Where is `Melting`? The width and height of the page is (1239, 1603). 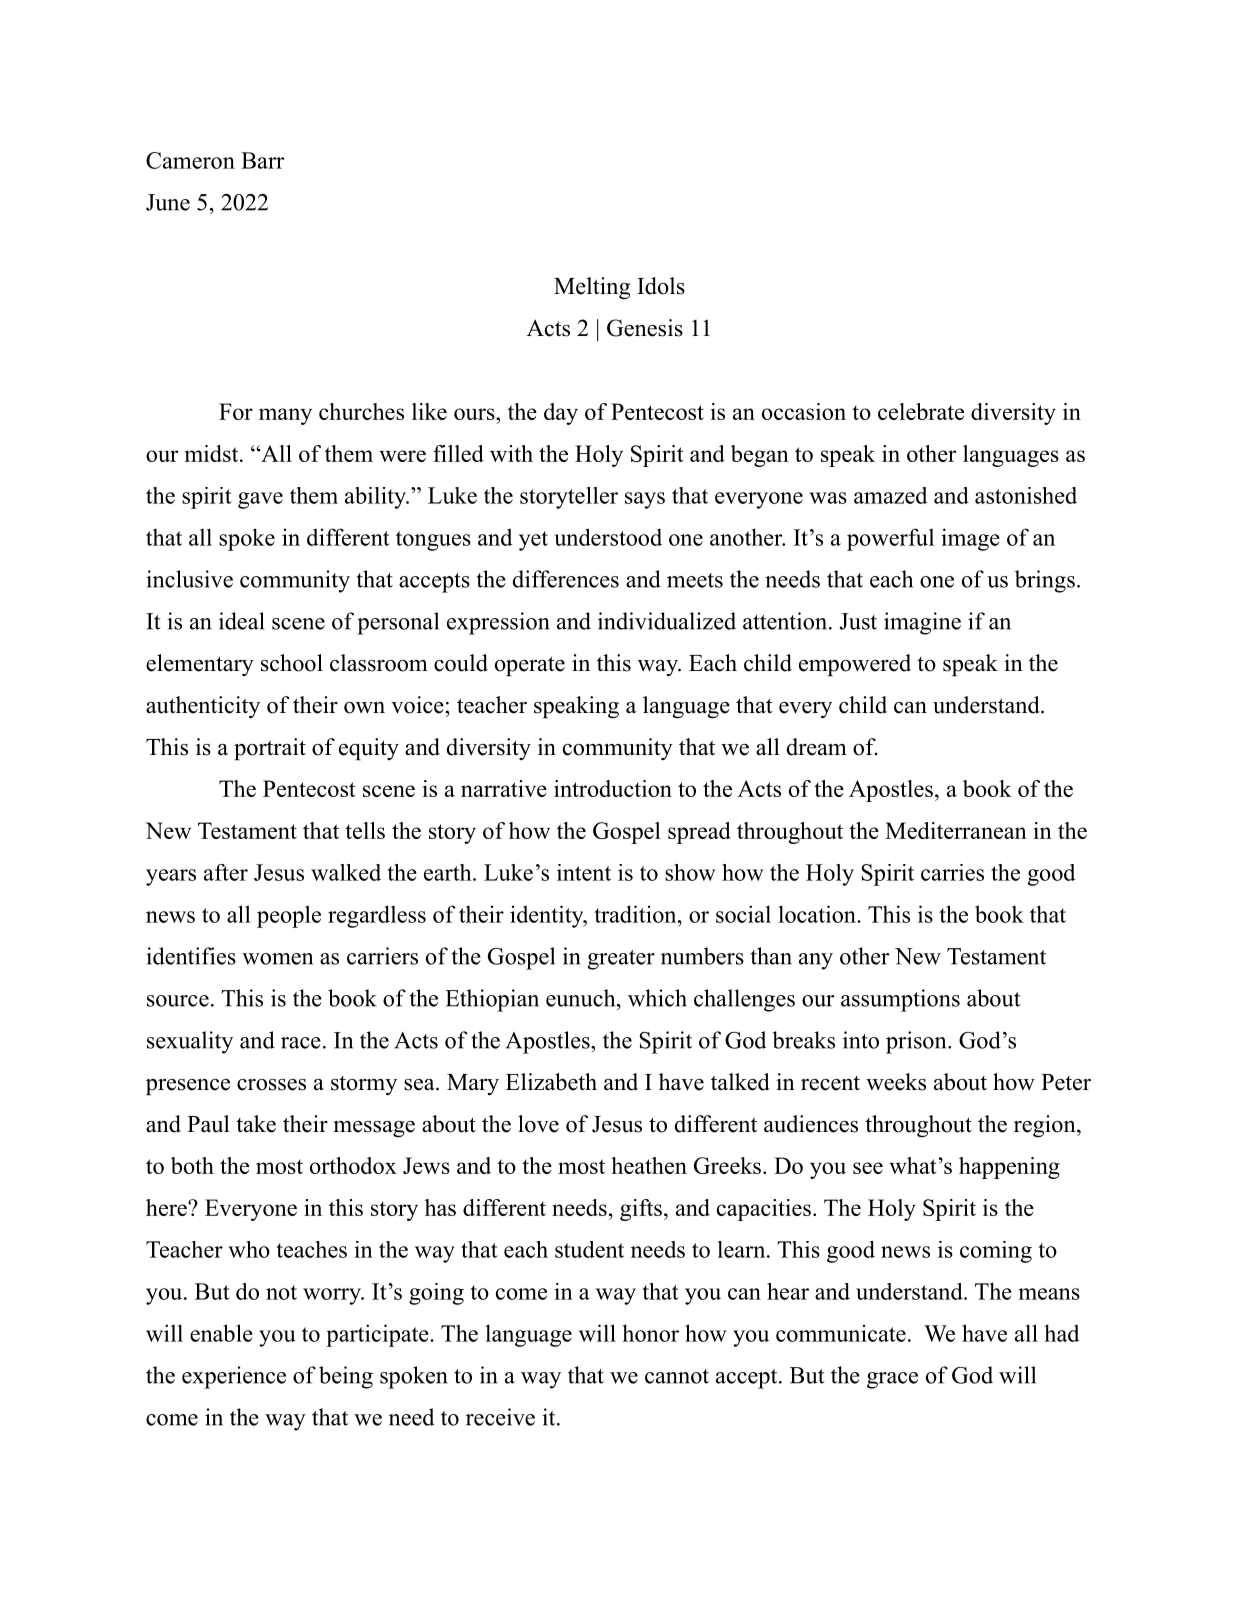 Melting is located at coordinates (592, 288).
